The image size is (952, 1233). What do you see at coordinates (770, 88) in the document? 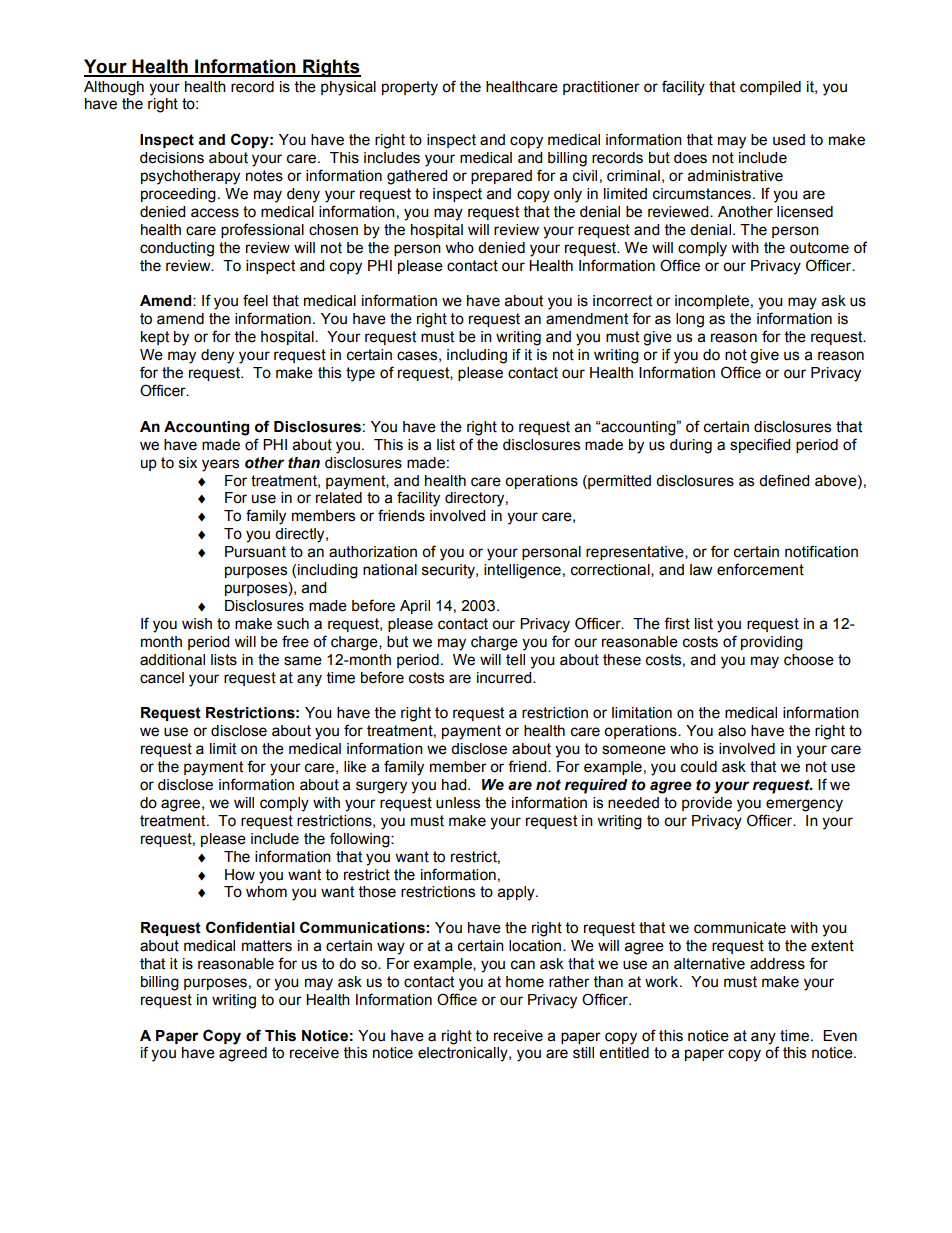
I see `compiled` at bounding box center [770, 88].
